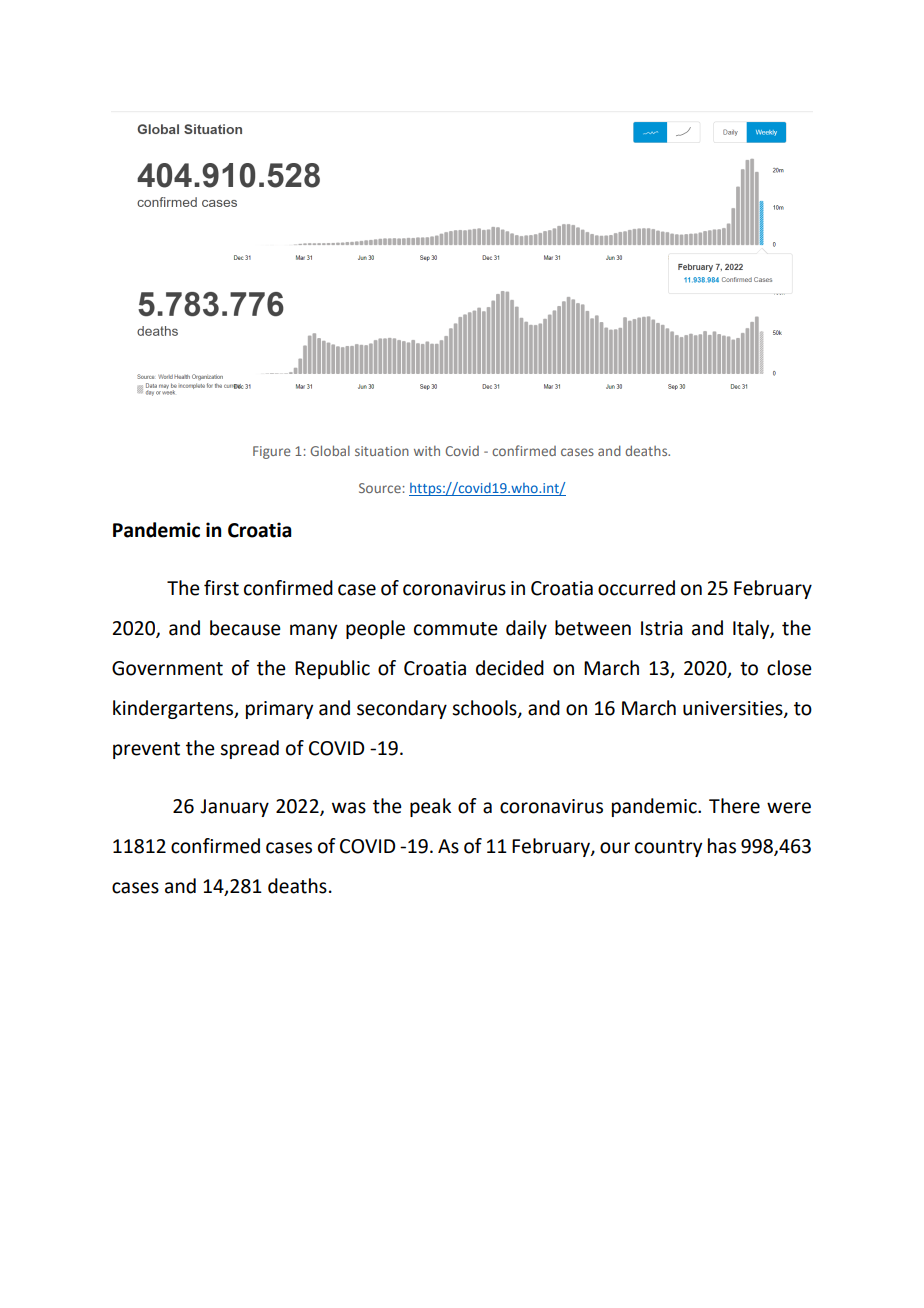  What do you see at coordinates (662, 628) in the screenshot?
I see `Istria` at bounding box center [662, 628].
